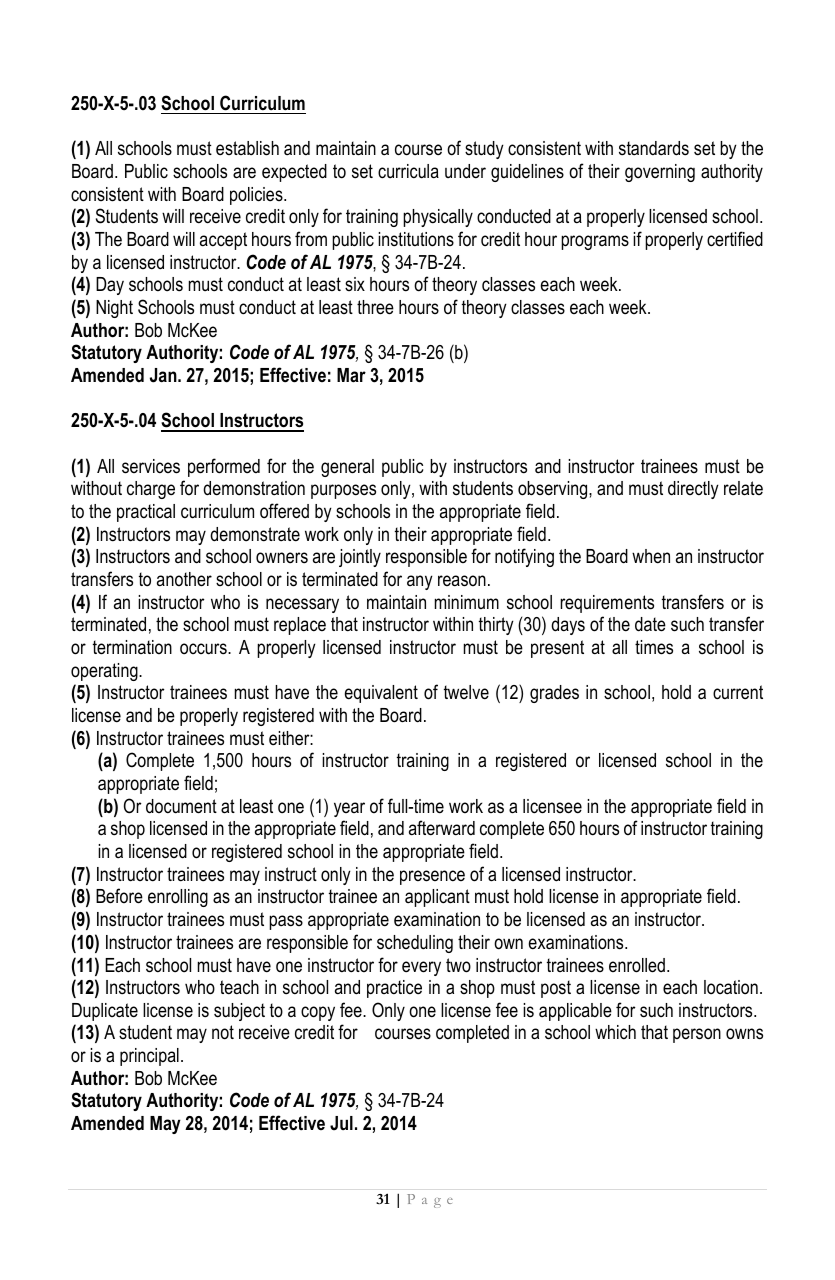 The width and height of the screenshot is (835, 1280). Describe the element at coordinates (151, 490) in the screenshot. I see `charge` at that location.
